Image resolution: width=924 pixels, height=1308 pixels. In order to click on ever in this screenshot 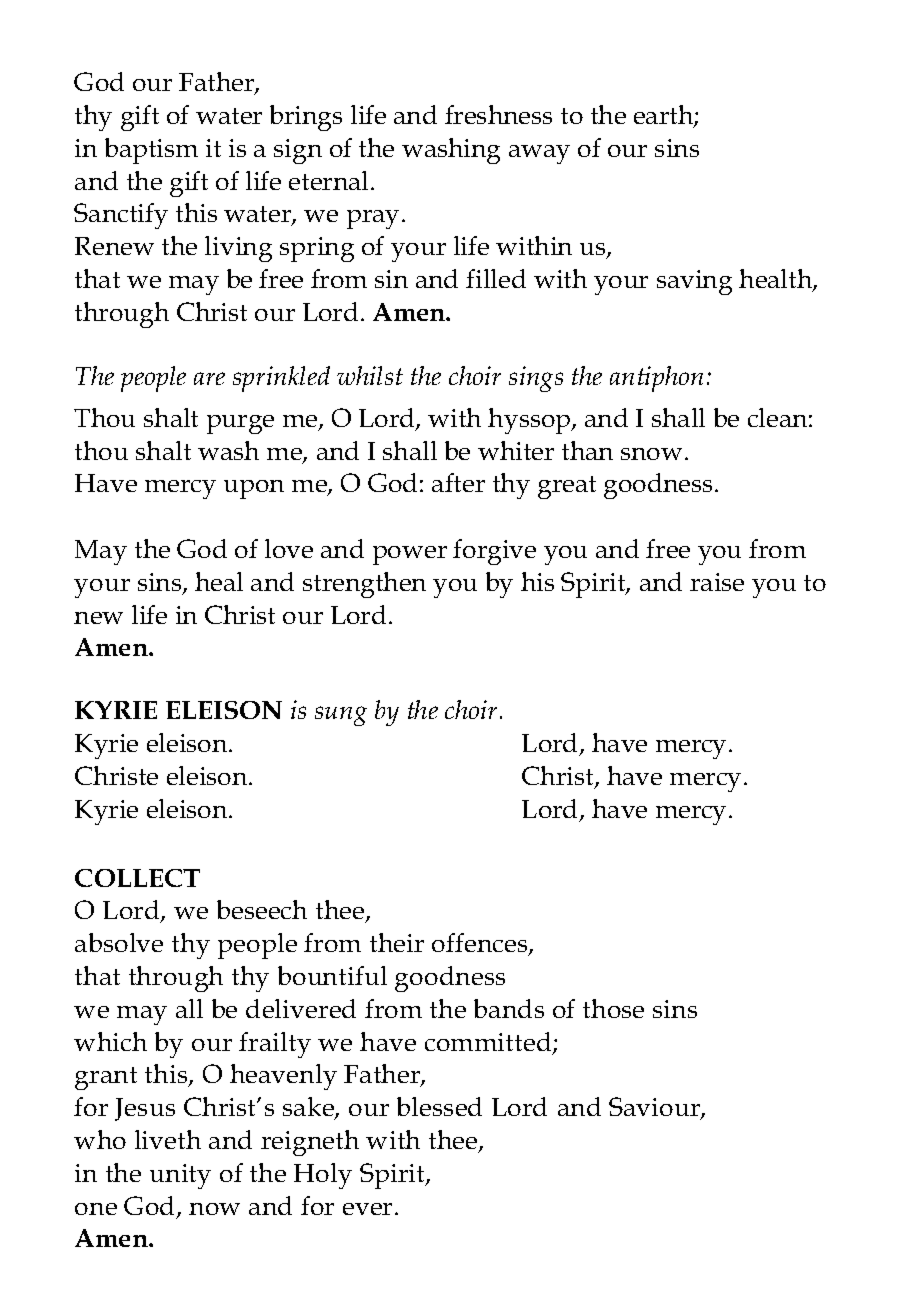, I will do `click(367, 1209)`.
